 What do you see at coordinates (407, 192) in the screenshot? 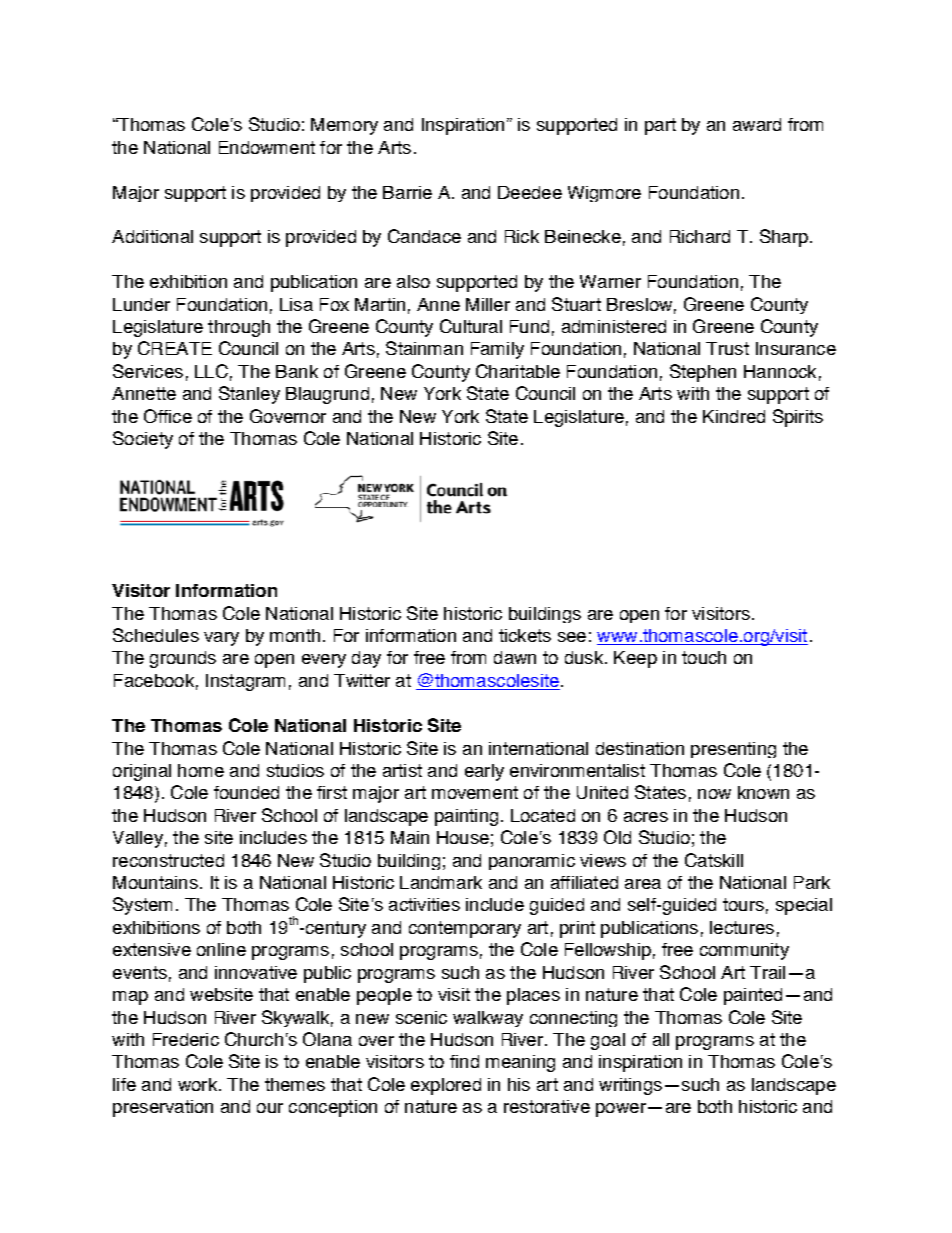
I see `Barrie` at bounding box center [407, 192].
